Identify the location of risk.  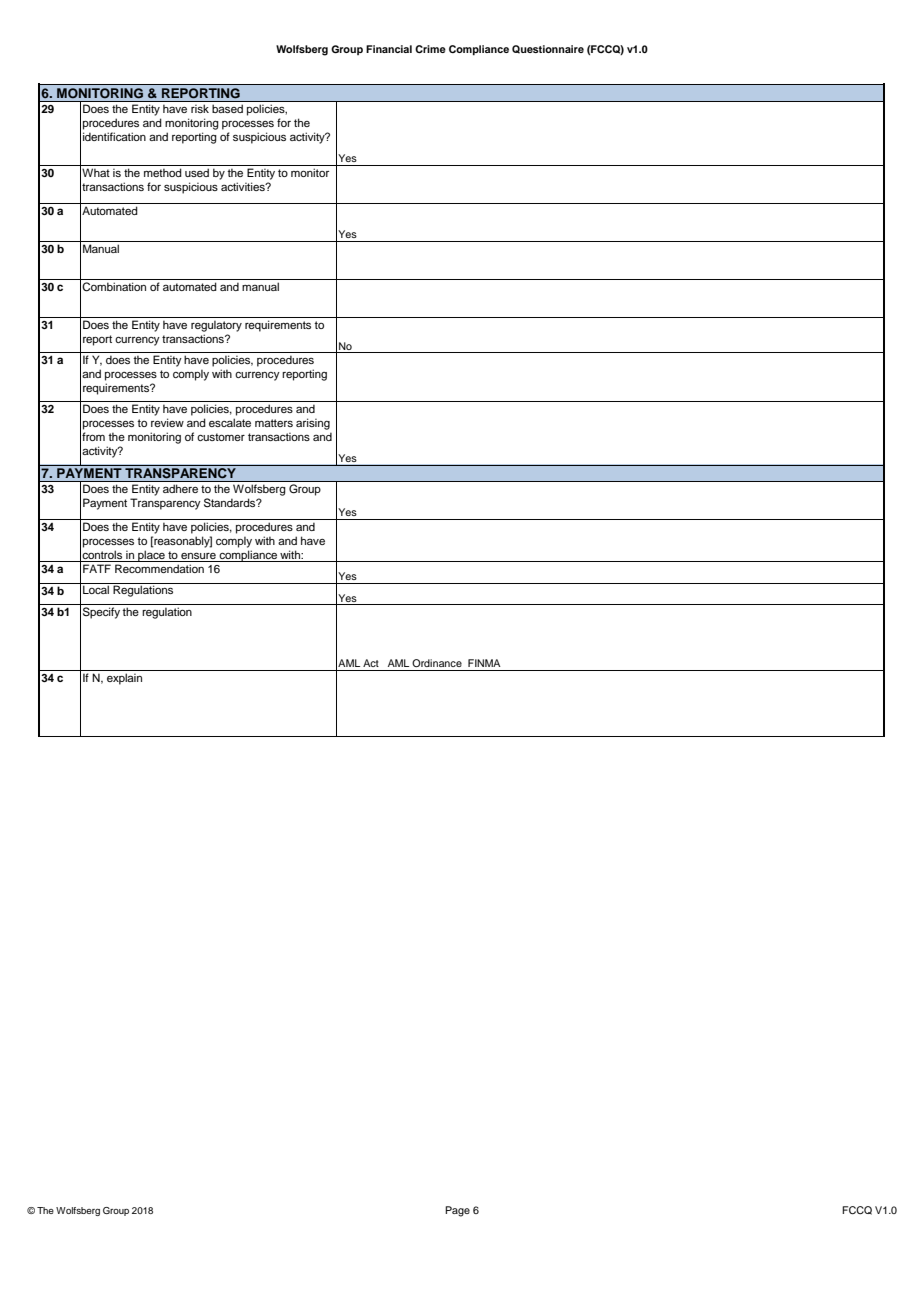
(200, 109).
